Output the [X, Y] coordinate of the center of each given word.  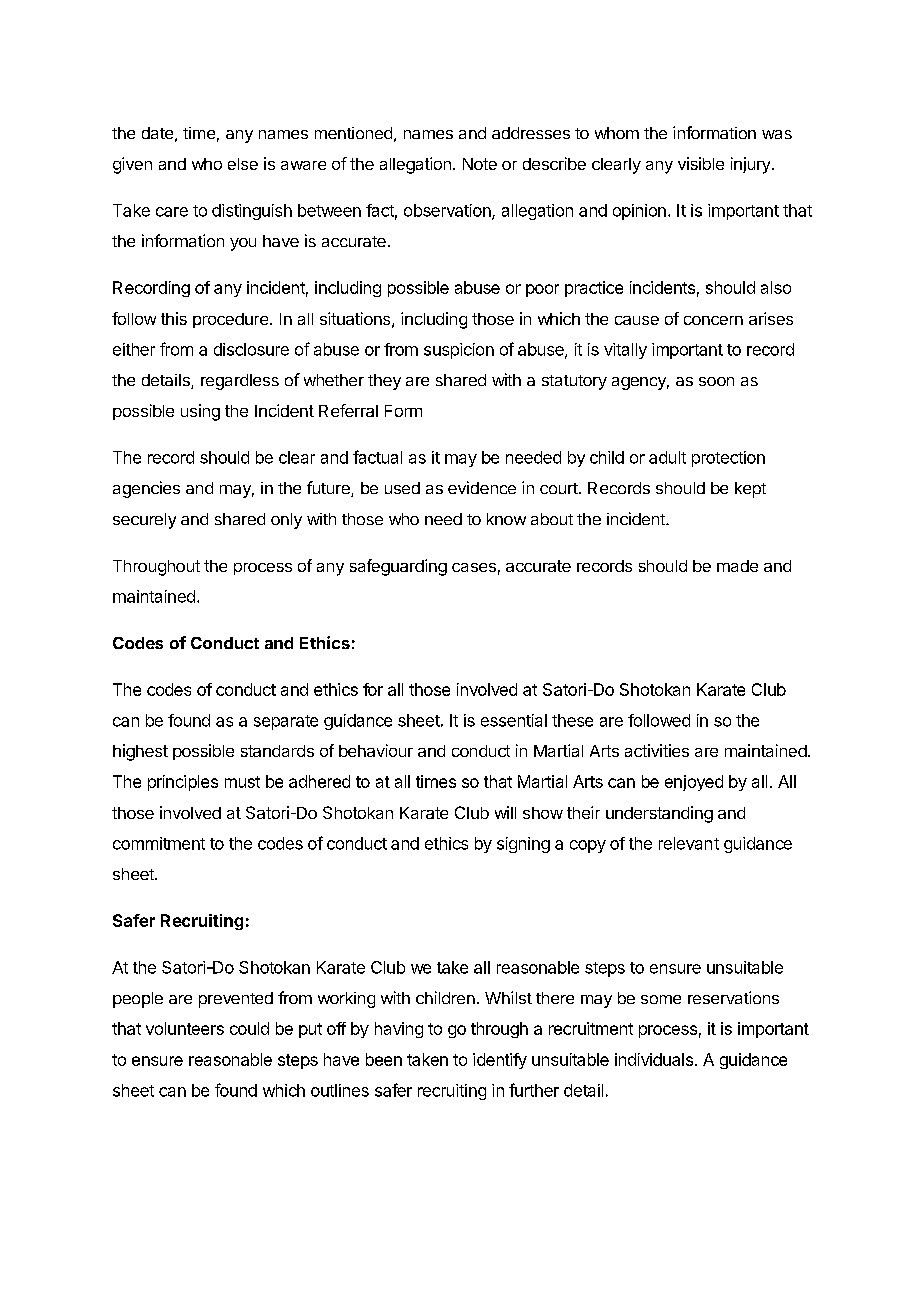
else [243, 164]
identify [500, 1061]
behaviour [376, 750]
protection [728, 459]
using [200, 412]
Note [480, 164]
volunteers [185, 1028]
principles [183, 783]
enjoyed [694, 783]
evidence [482, 487]
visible [701, 163]
